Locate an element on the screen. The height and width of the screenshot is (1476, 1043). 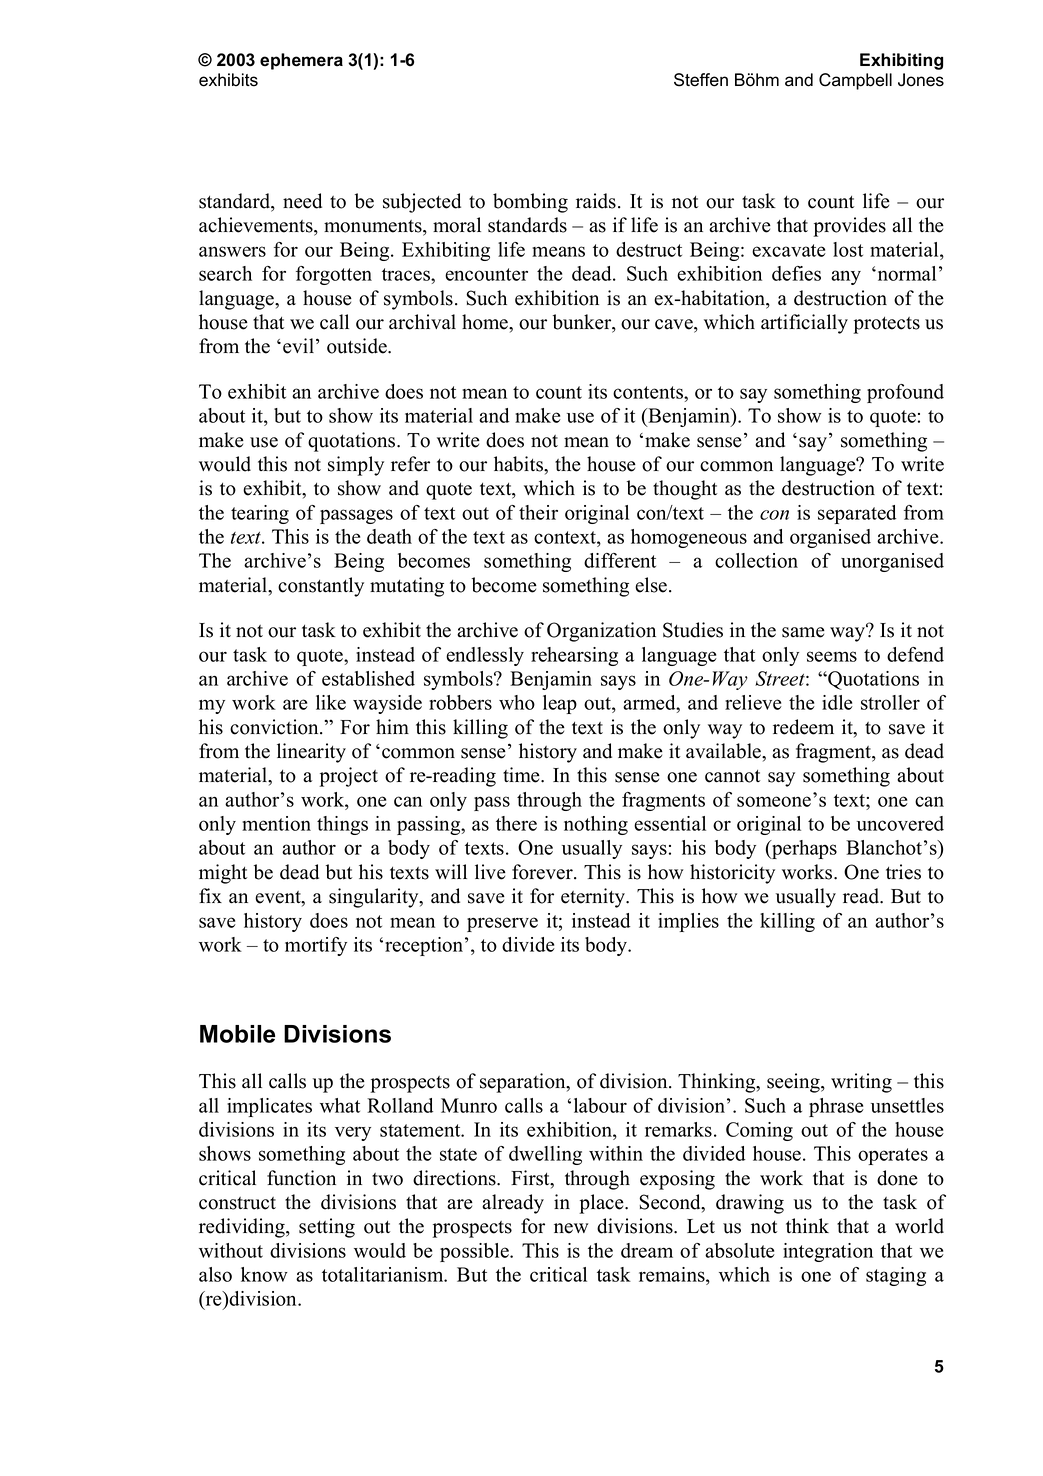
ephemera is located at coordinates (301, 61).
